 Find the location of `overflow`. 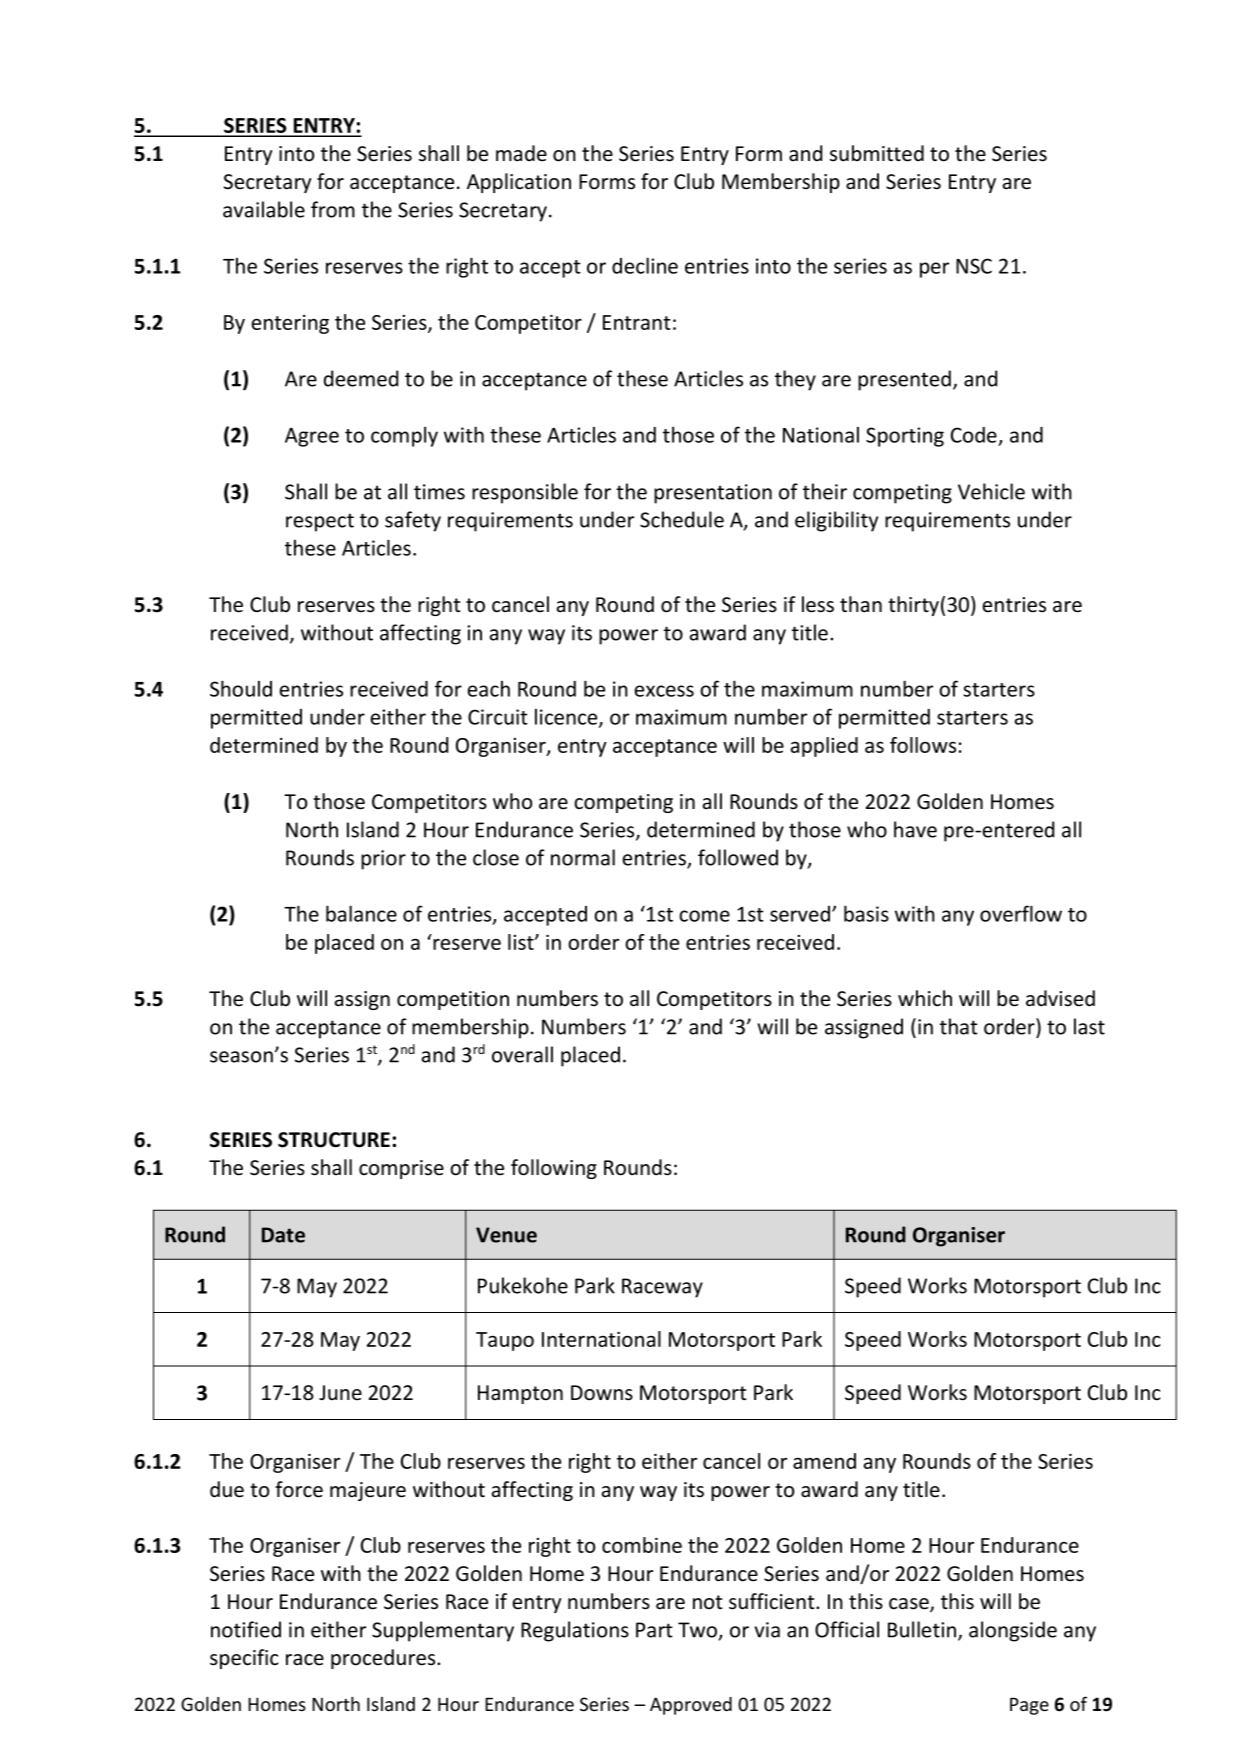

overflow is located at coordinates (1021, 913).
